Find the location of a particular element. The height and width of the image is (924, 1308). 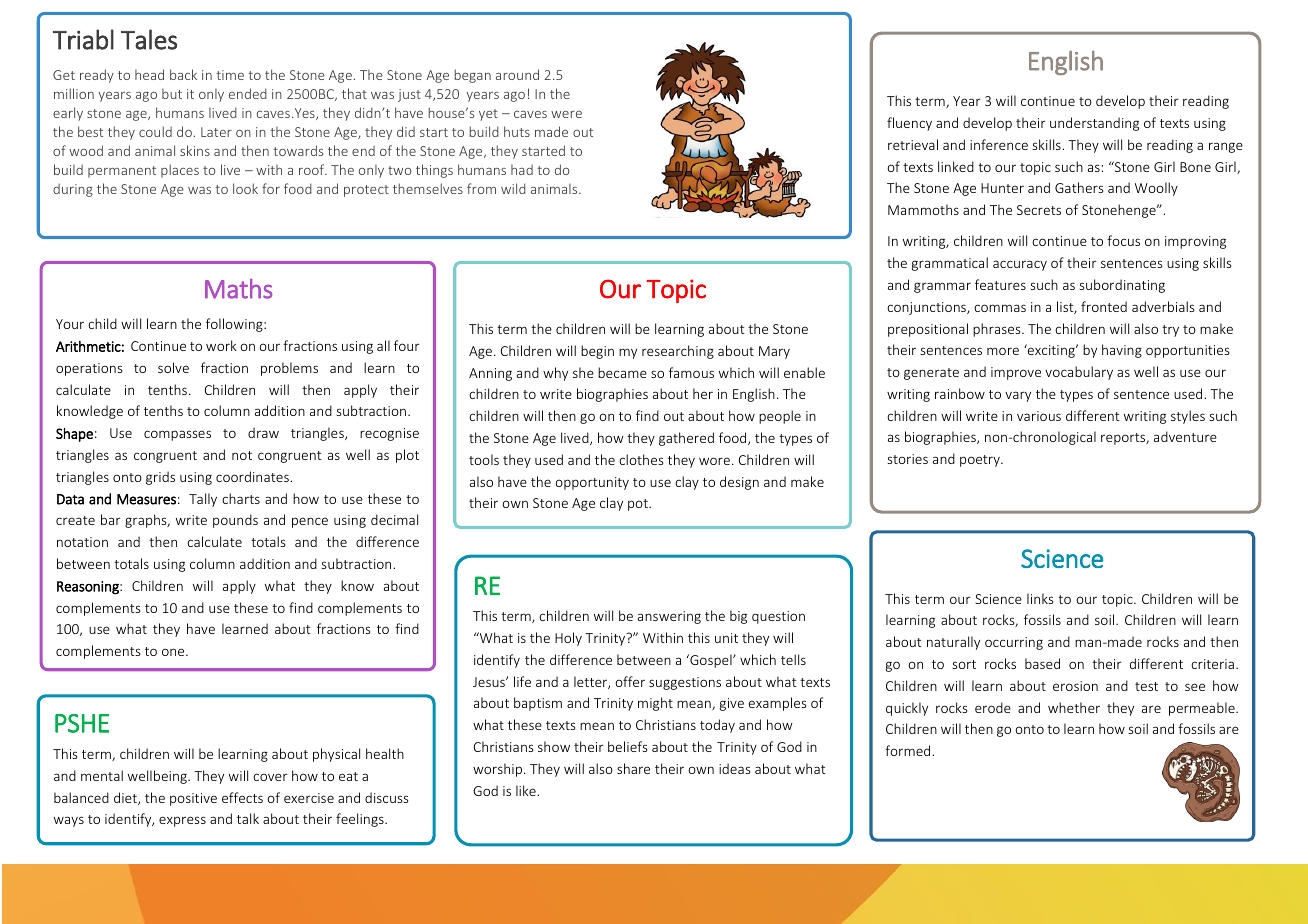

various is located at coordinates (1039, 416).
